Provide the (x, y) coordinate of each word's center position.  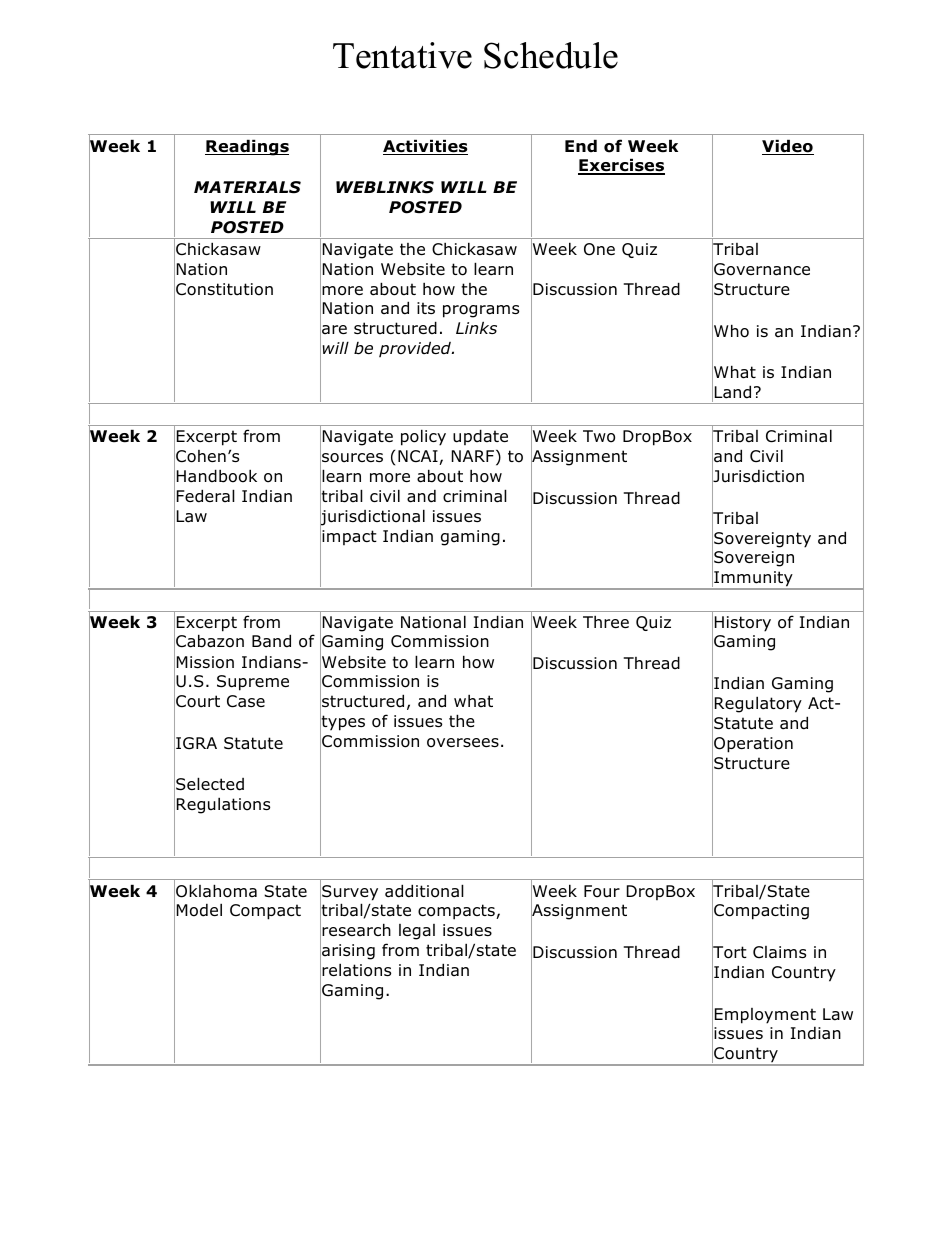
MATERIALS (247, 187)
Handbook (217, 476)
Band (271, 641)
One (599, 249)
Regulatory (758, 704)
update (480, 437)
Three (606, 622)
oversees (463, 743)
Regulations (223, 805)
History (743, 624)
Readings (247, 147)
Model (199, 910)
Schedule (551, 55)
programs (481, 311)
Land (733, 392)
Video (788, 147)
